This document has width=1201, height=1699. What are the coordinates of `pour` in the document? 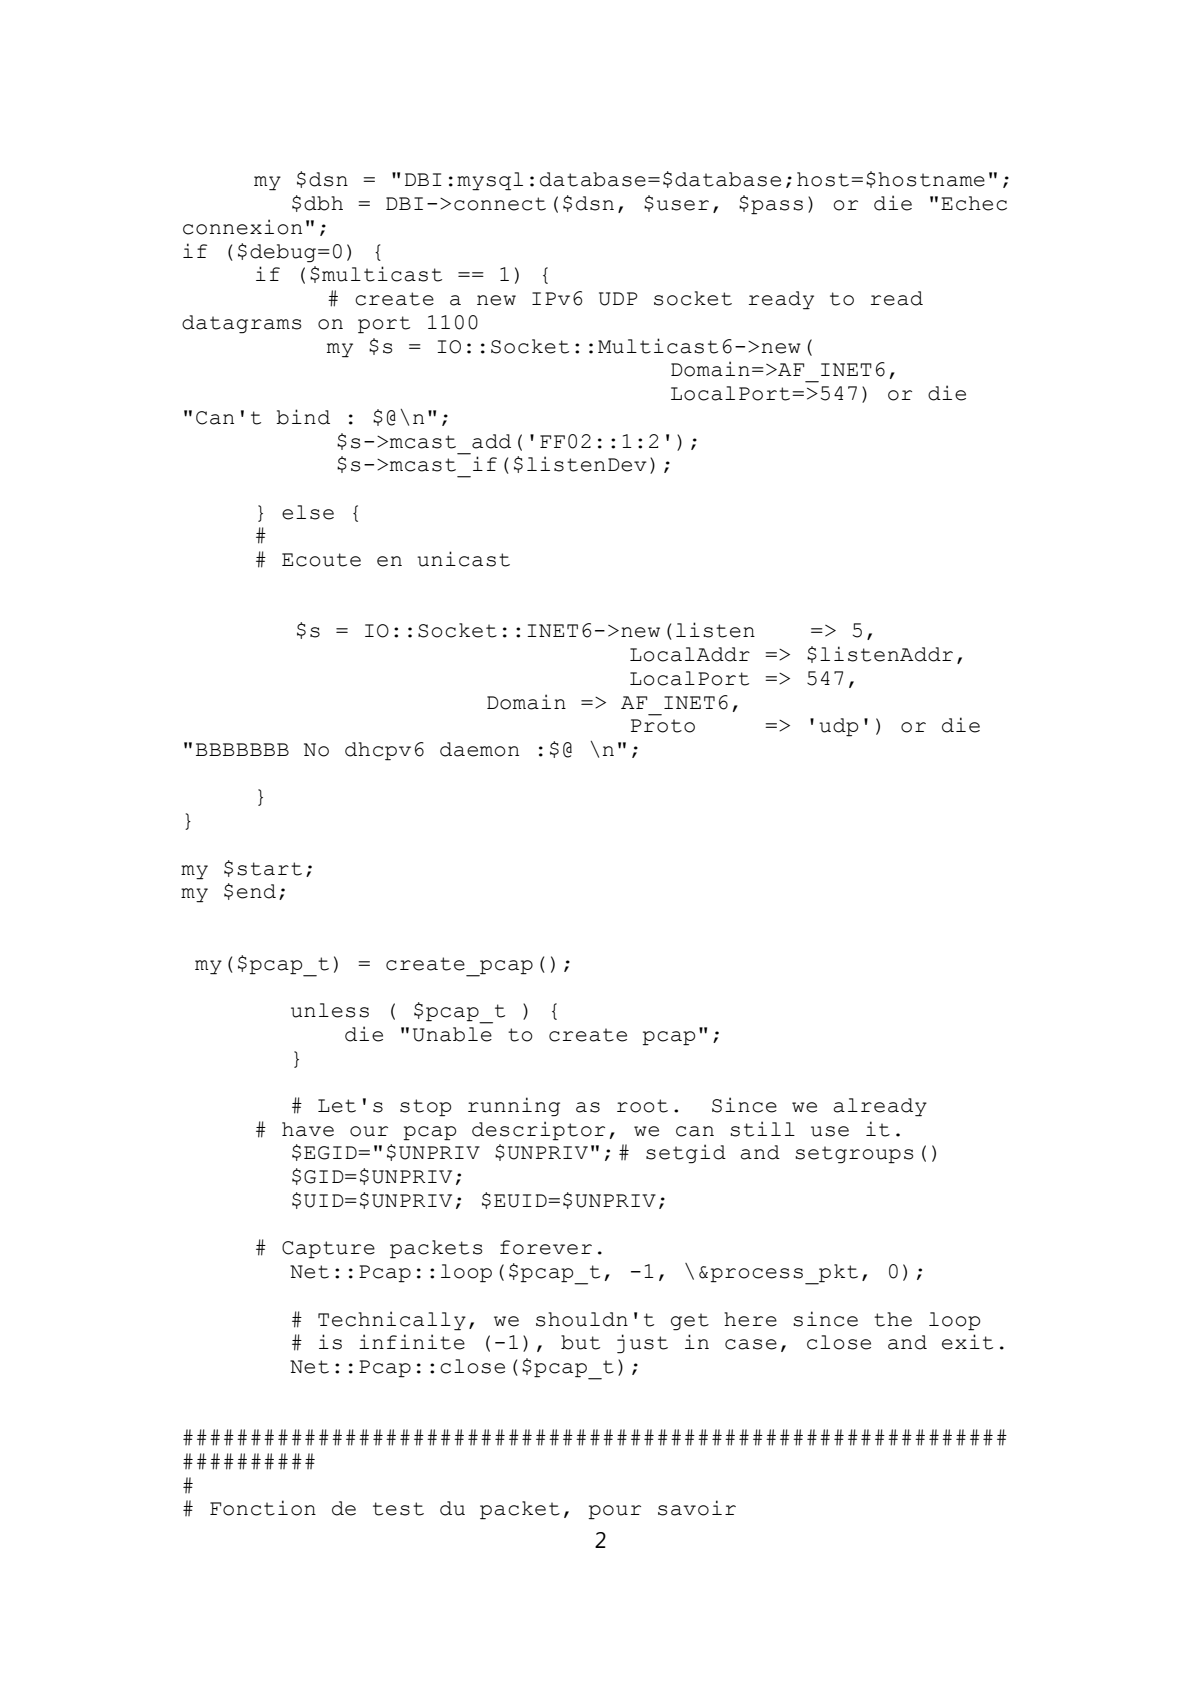 It's located at (615, 1512).
